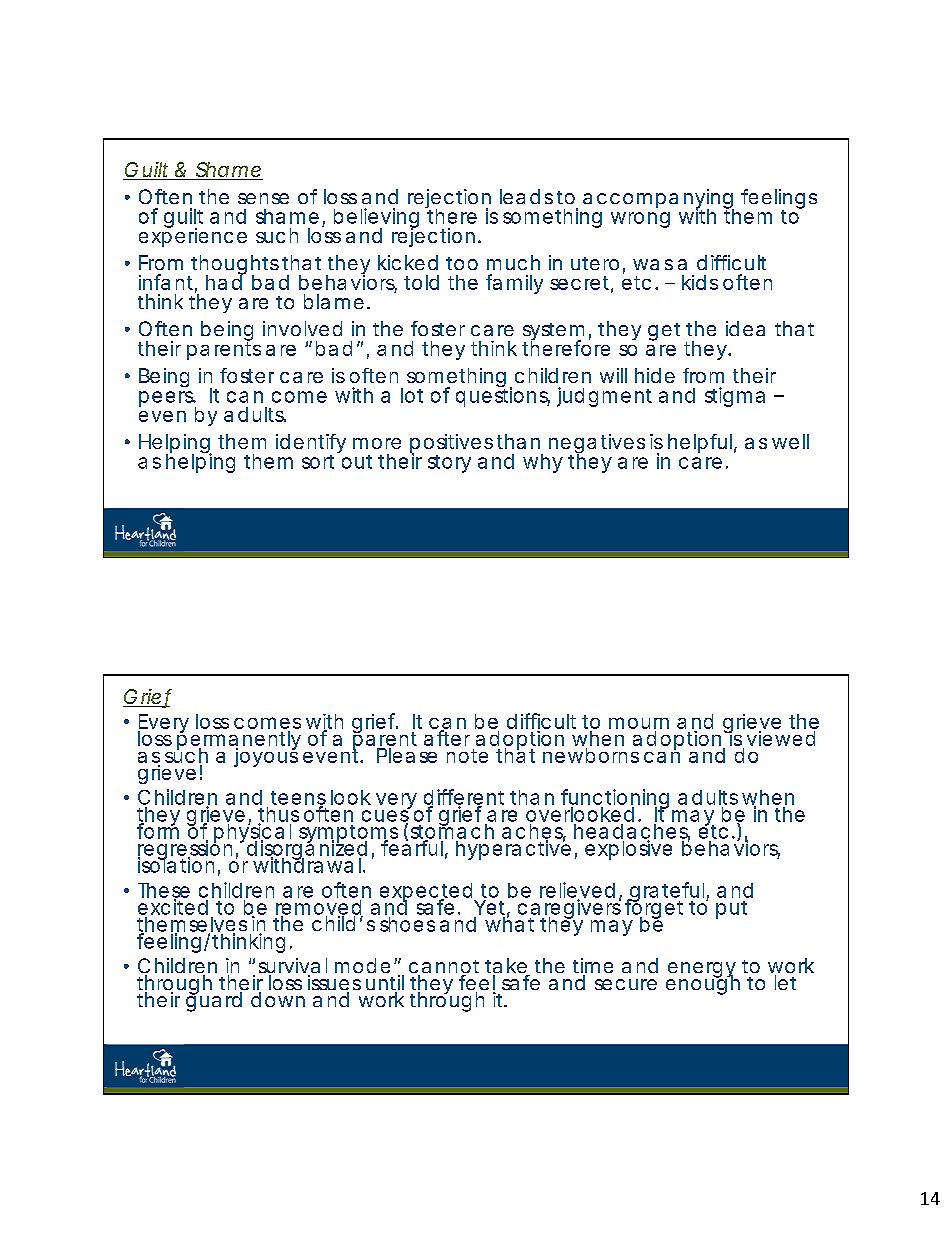 This screenshot has width=952, height=1233. I want to click on was, so click(653, 264).
